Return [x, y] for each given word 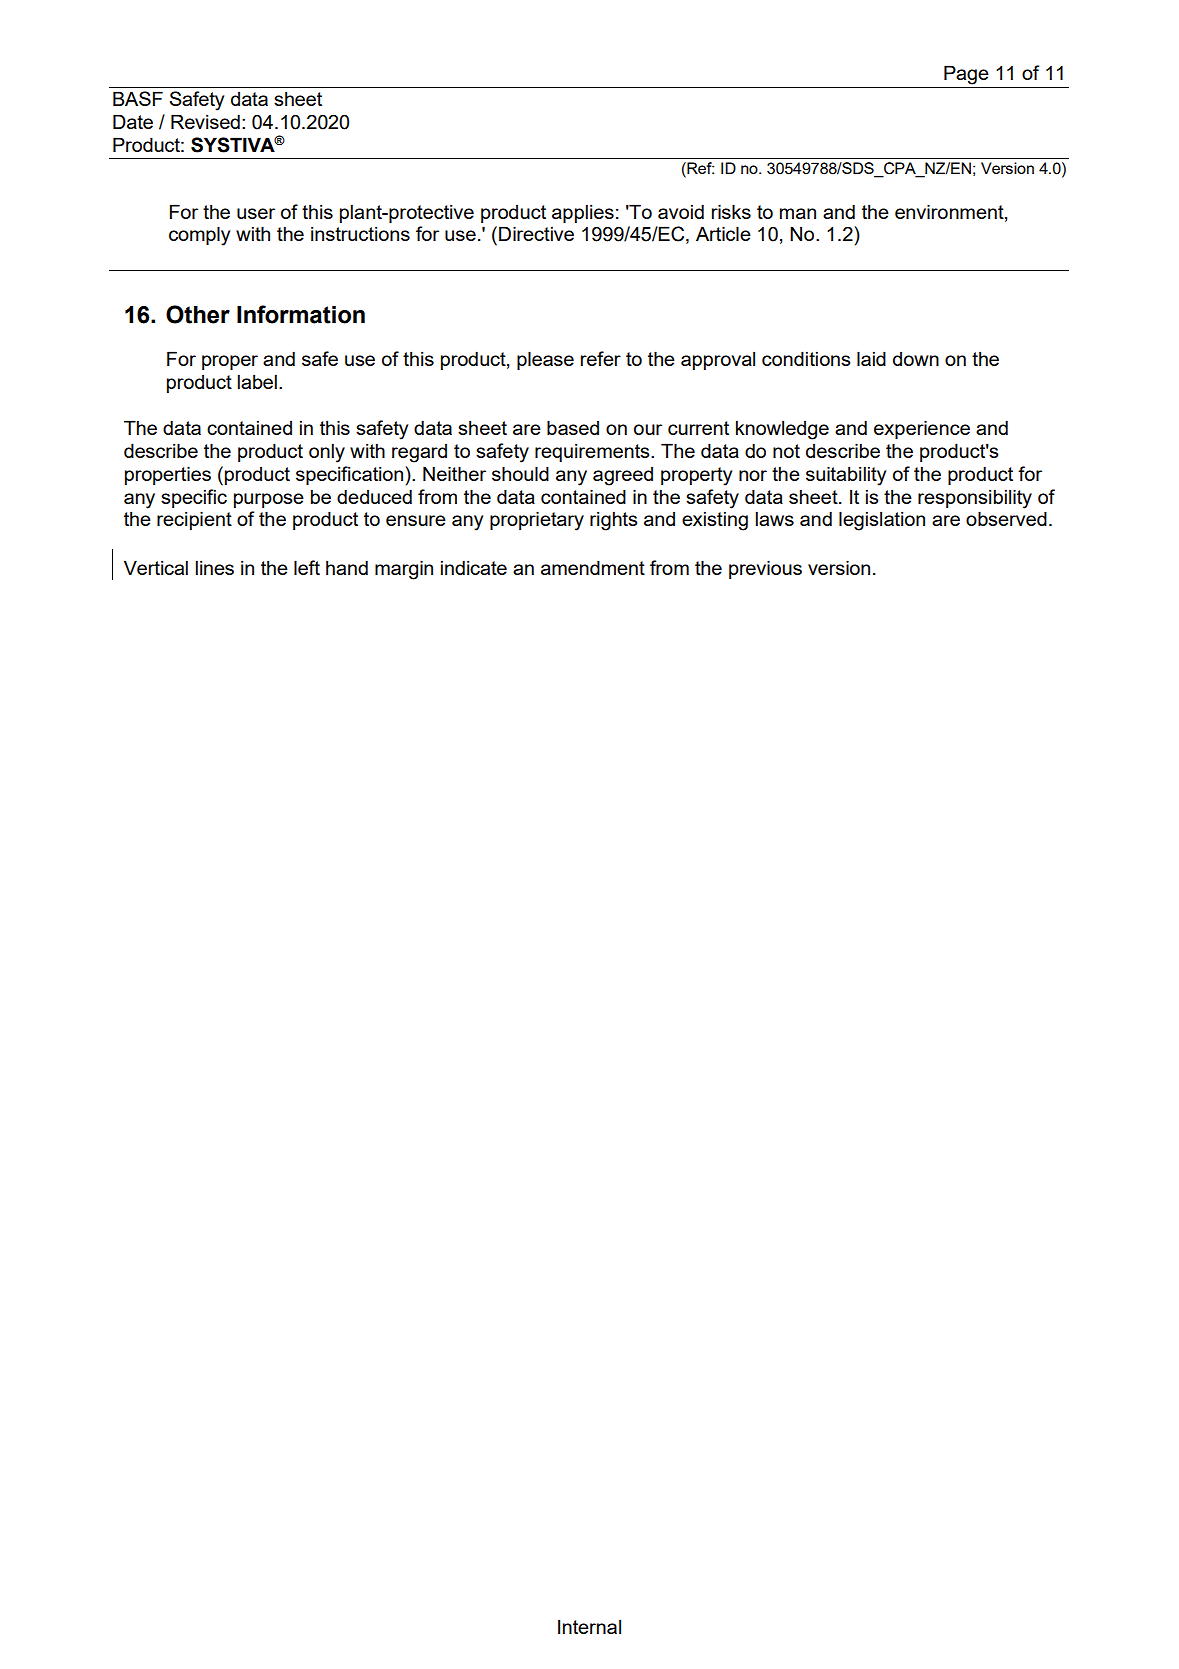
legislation [882, 521]
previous [765, 569]
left [307, 567]
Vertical [156, 567]
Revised [205, 121]
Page [966, 75]
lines [215, 567]
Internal [589, 1626]
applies [583, 213]
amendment [593, 567]
